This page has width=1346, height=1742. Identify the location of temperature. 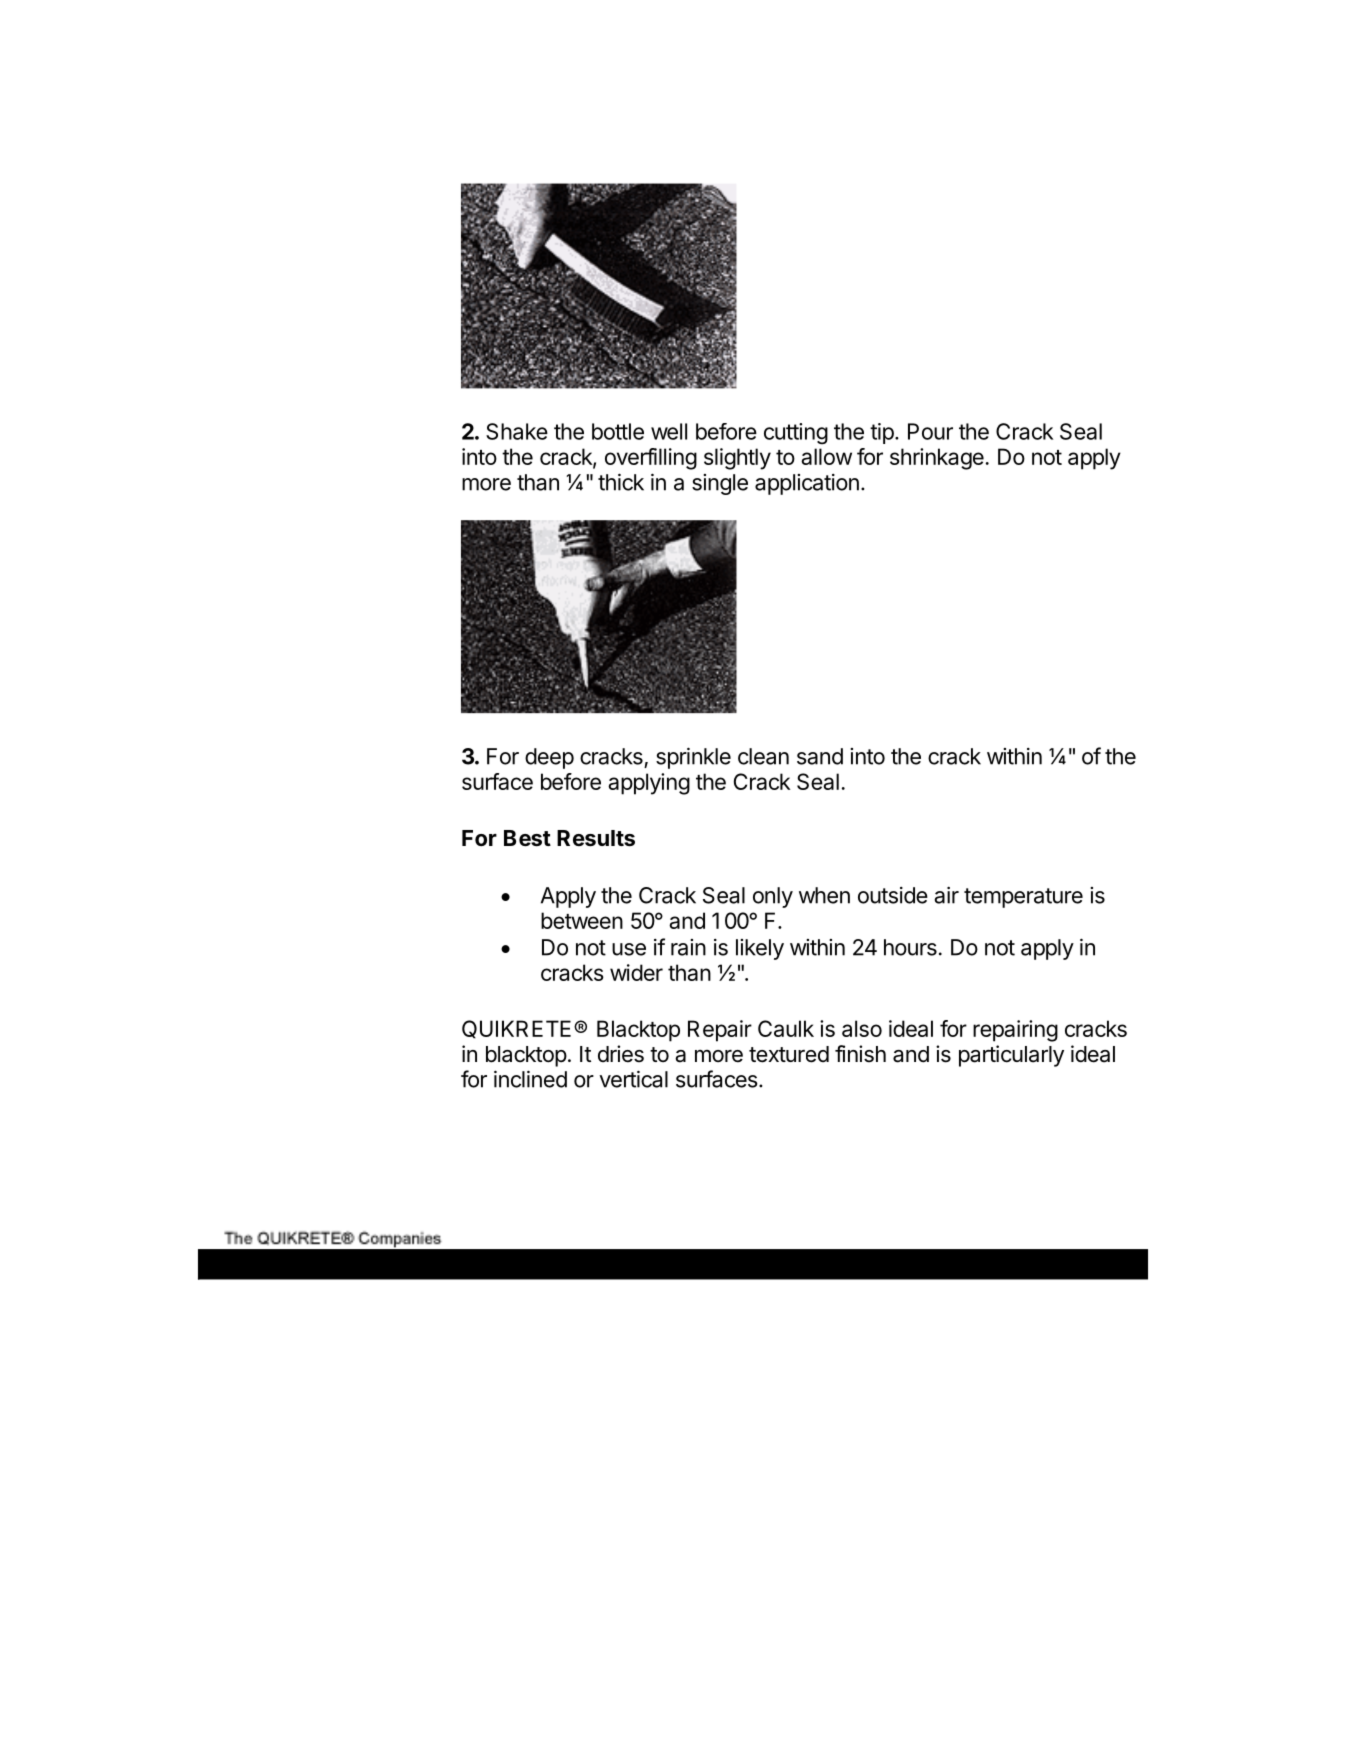
(1023, 898).
